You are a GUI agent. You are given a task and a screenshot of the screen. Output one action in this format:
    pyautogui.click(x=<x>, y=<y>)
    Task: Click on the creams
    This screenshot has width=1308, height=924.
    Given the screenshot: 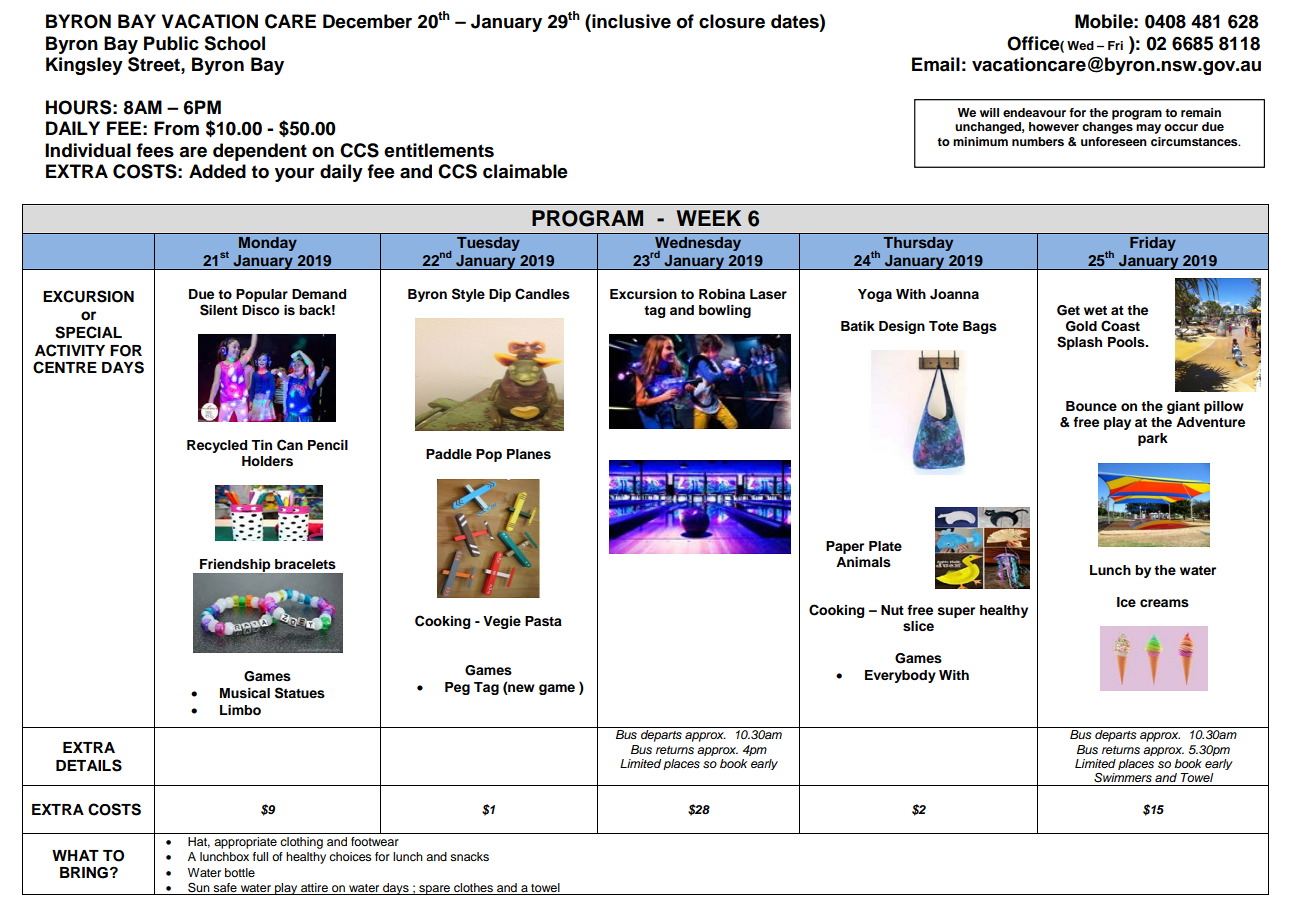 What is the action you would take?
    pyautogui.click(x=1164, y=603)
